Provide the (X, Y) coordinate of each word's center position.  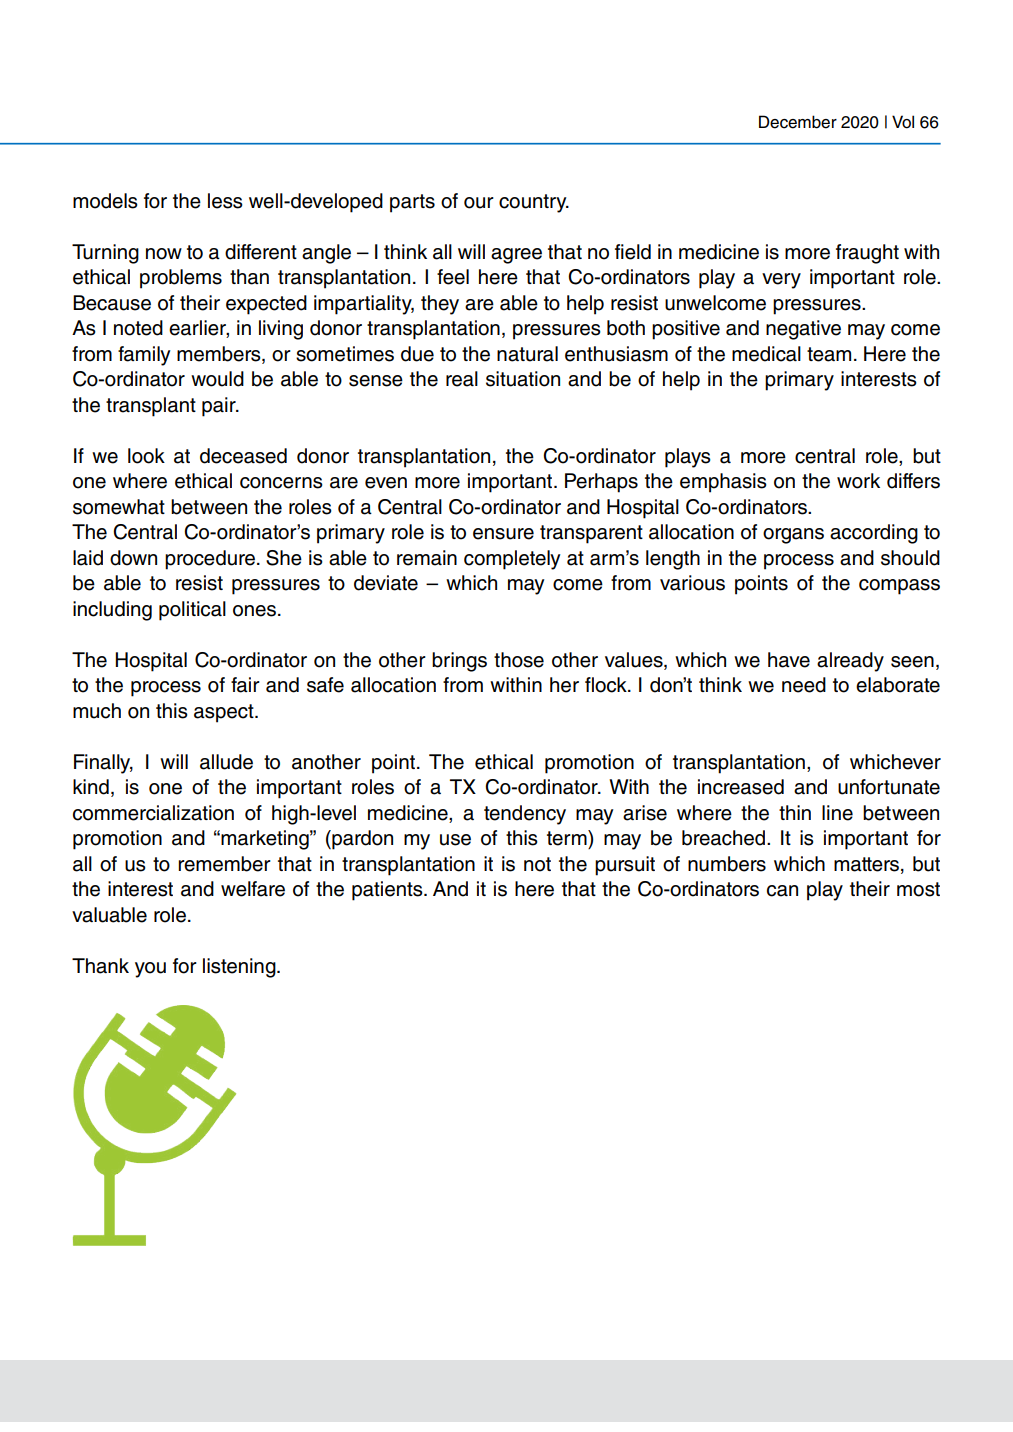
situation (523, 379)
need (804, 685)
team (829, 354)
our (479, 203)
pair (220, 407)
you (150, 970)
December (798, 122)
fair (245, 685)
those (519, 660)
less (225, 201)
